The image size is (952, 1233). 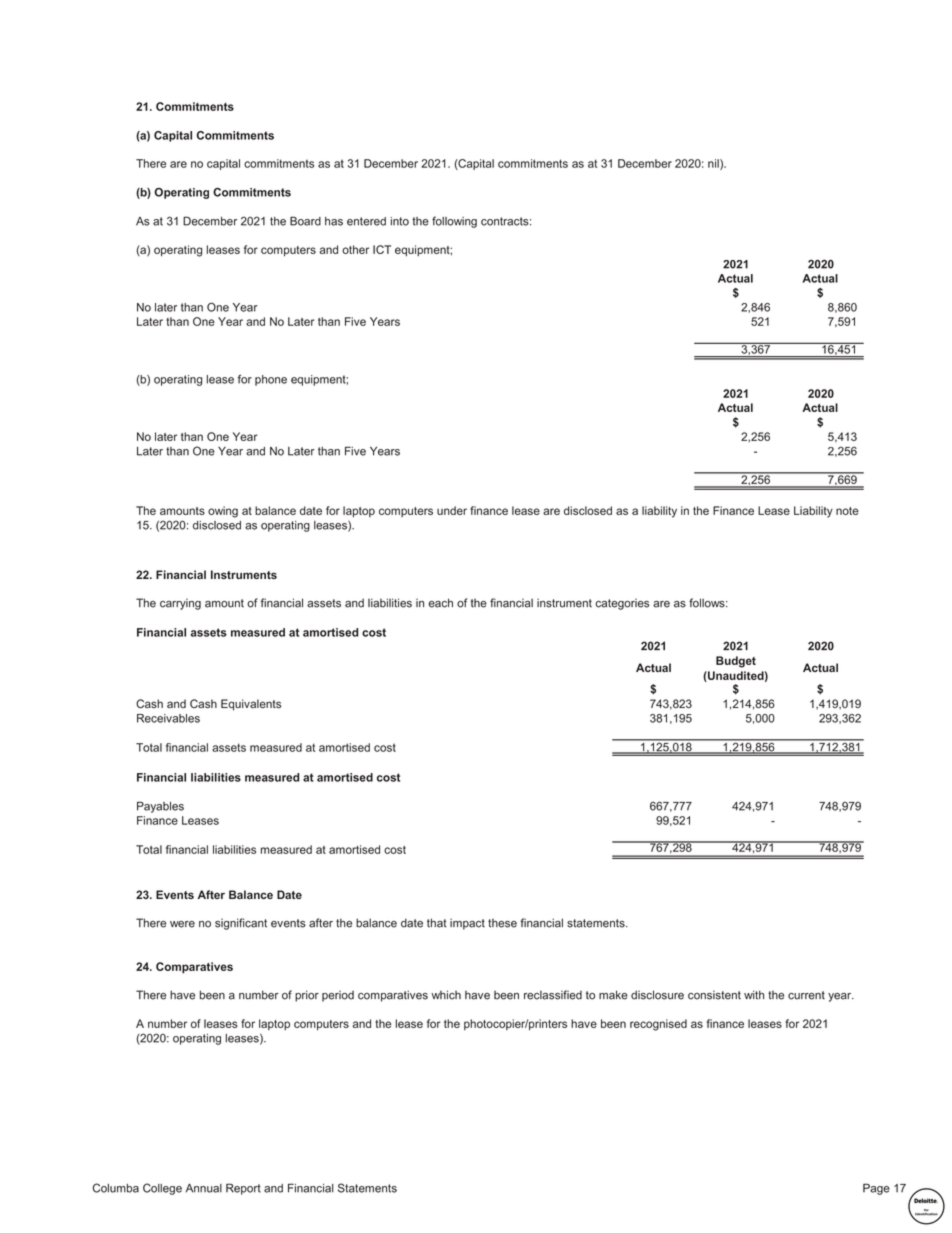 I want to click on Report, so click(x=243, y=1189).
